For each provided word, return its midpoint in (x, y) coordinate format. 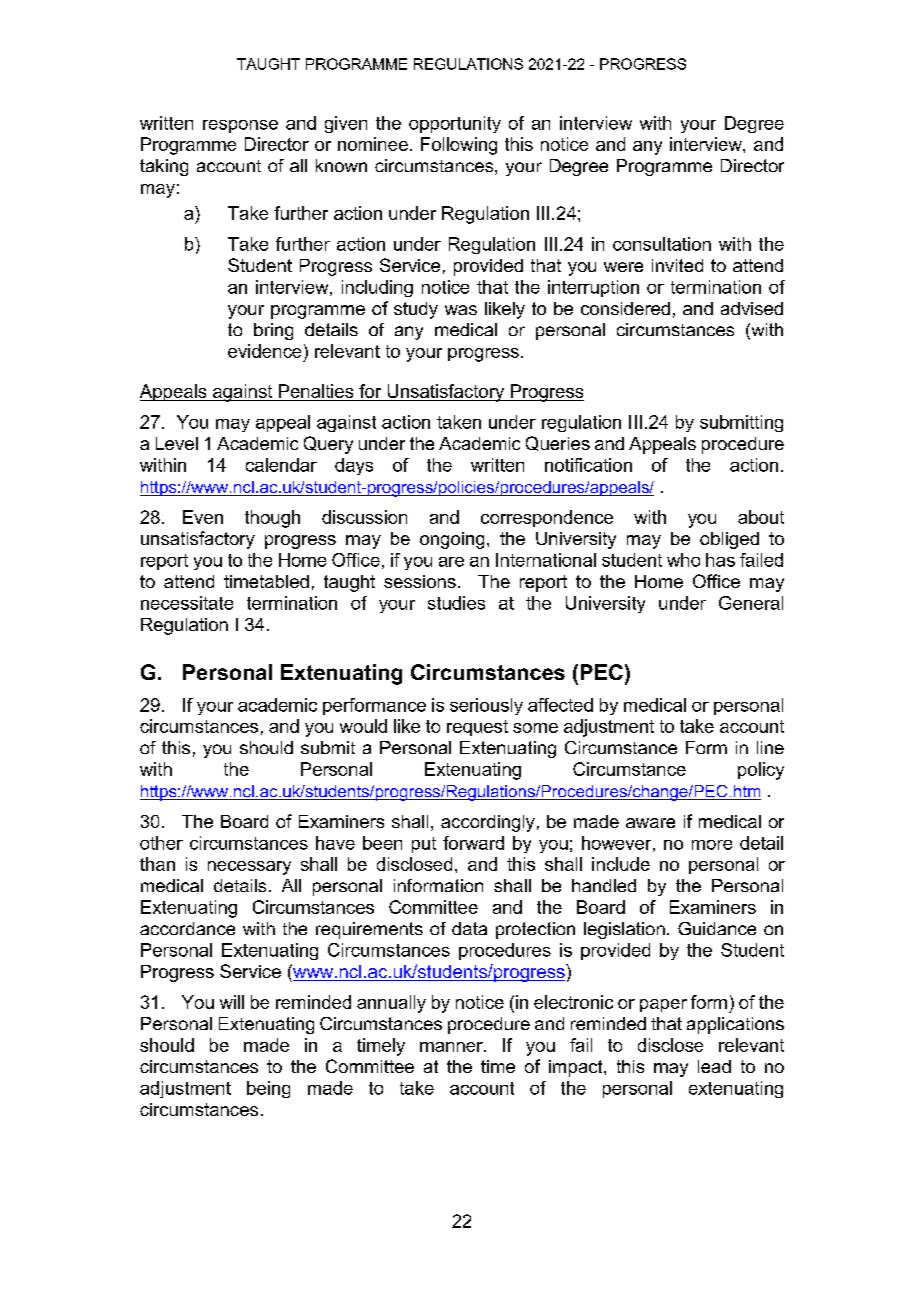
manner (452, 1047)
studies (456, 603)
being (268, 1089)
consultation (662, 244)
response (240, 126)
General (751, 603)
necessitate (187, 603)
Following (459, 146)
